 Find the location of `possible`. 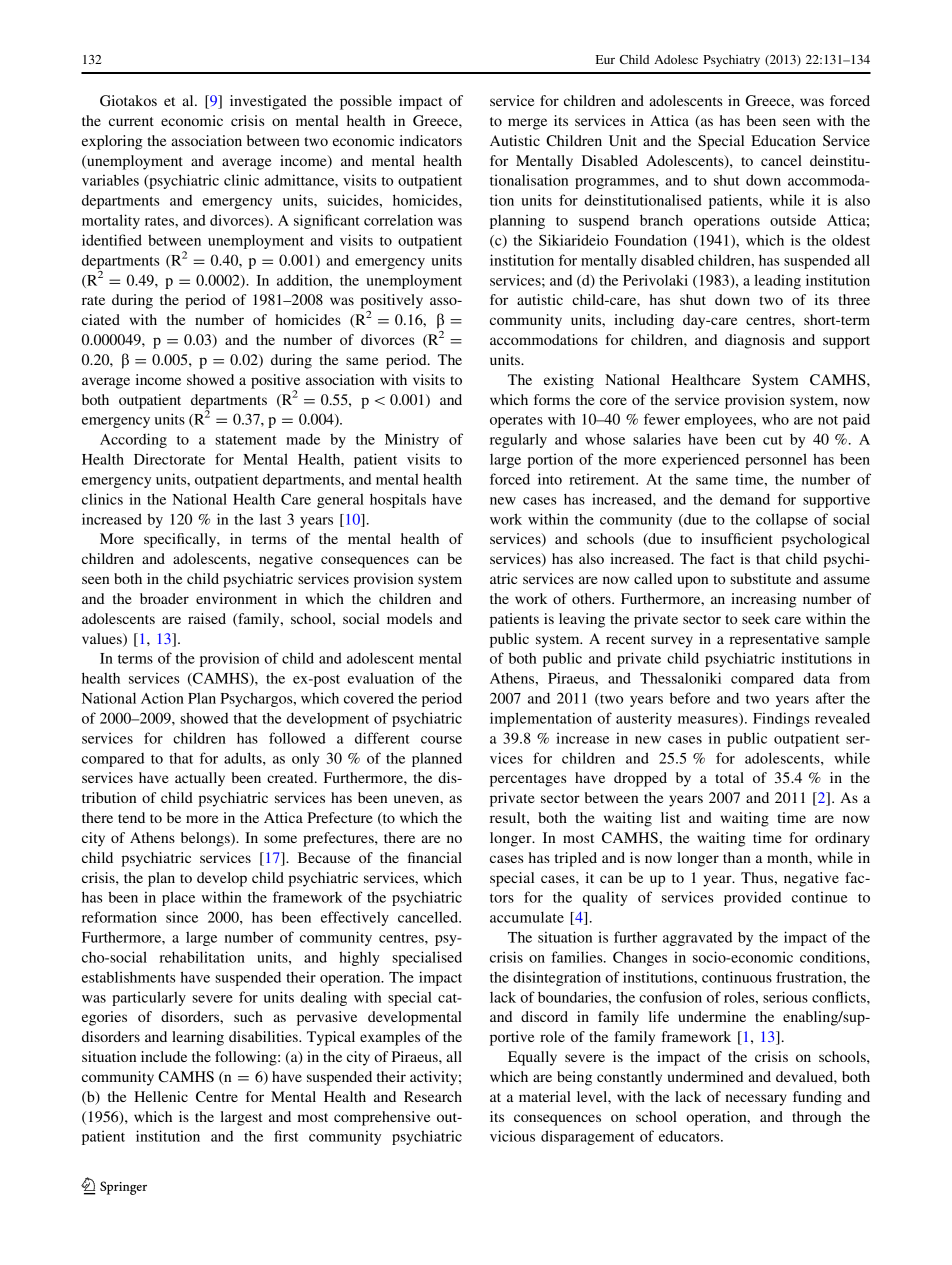

possible is located at coordinates (366, 102).
